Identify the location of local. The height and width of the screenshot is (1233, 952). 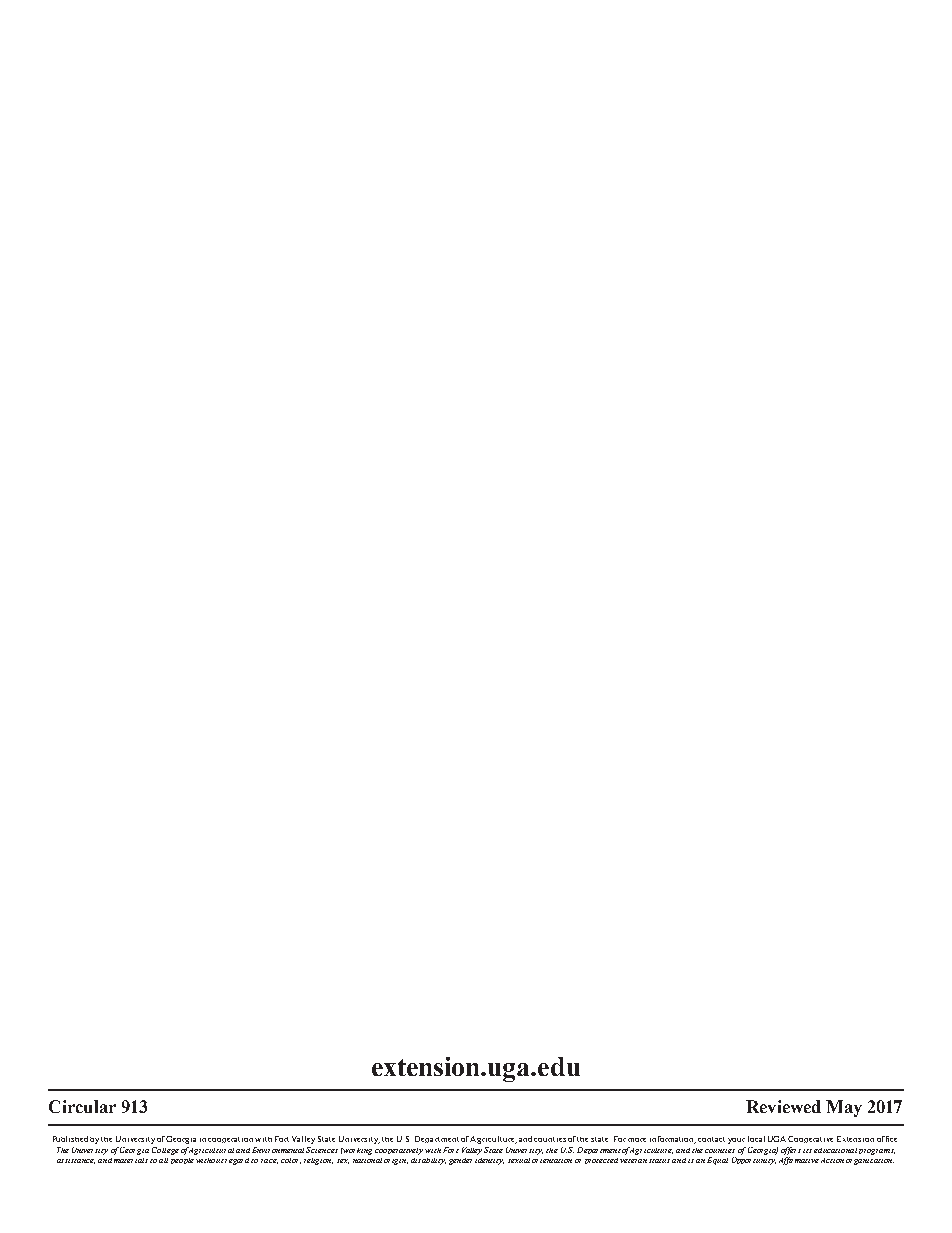
(756, 1139).
